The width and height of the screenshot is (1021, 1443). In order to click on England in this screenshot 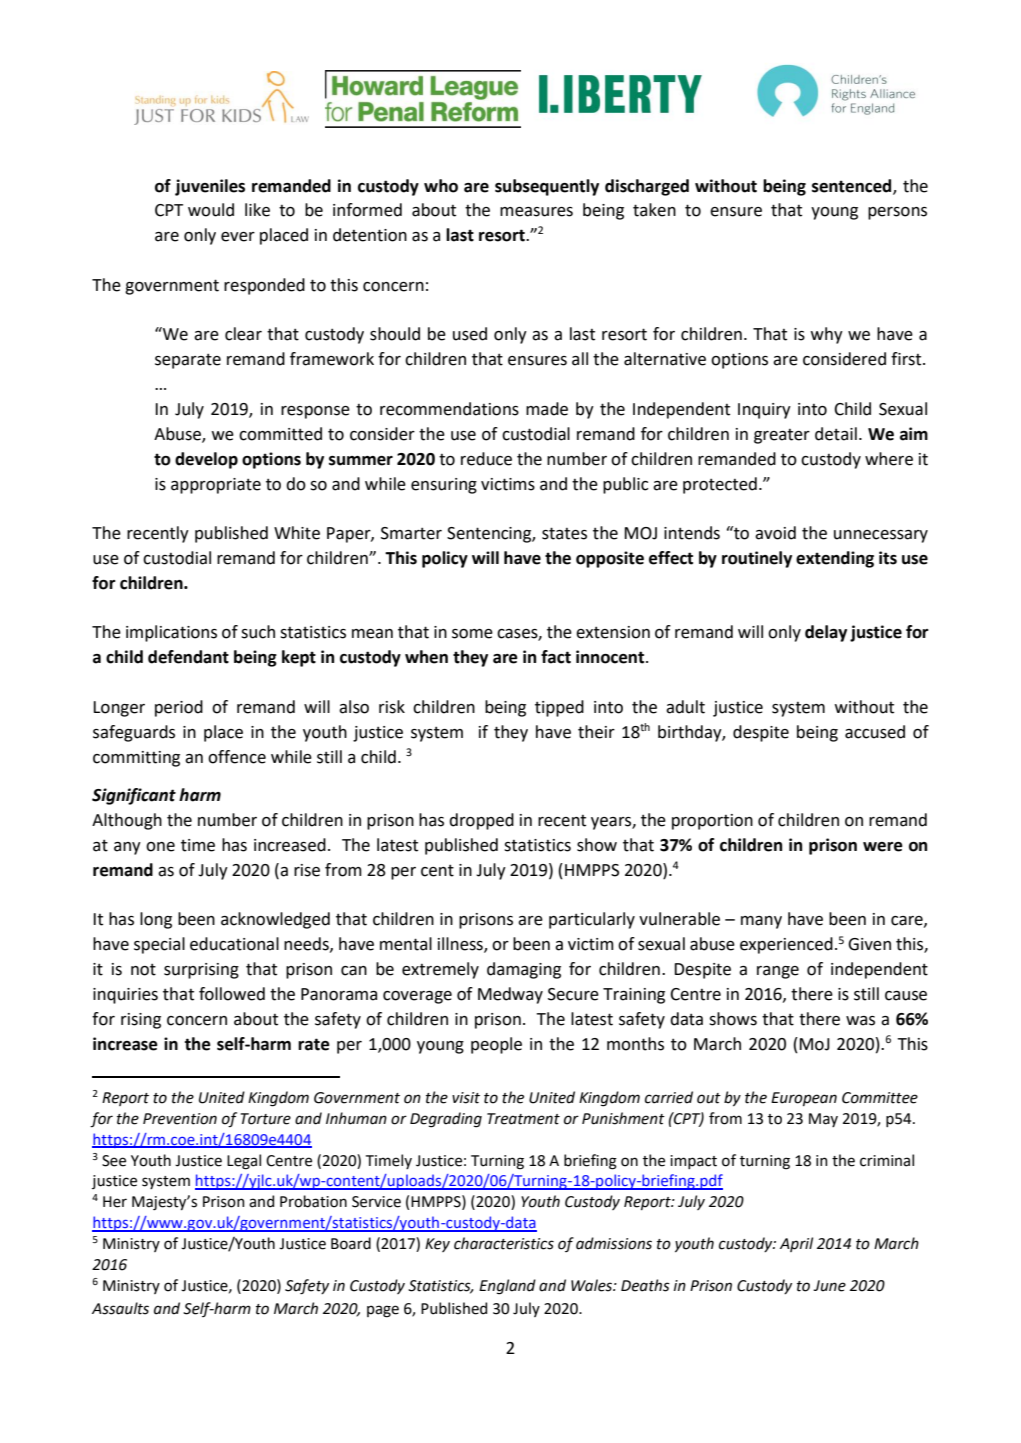, I will do `click(507, 1287)`.
